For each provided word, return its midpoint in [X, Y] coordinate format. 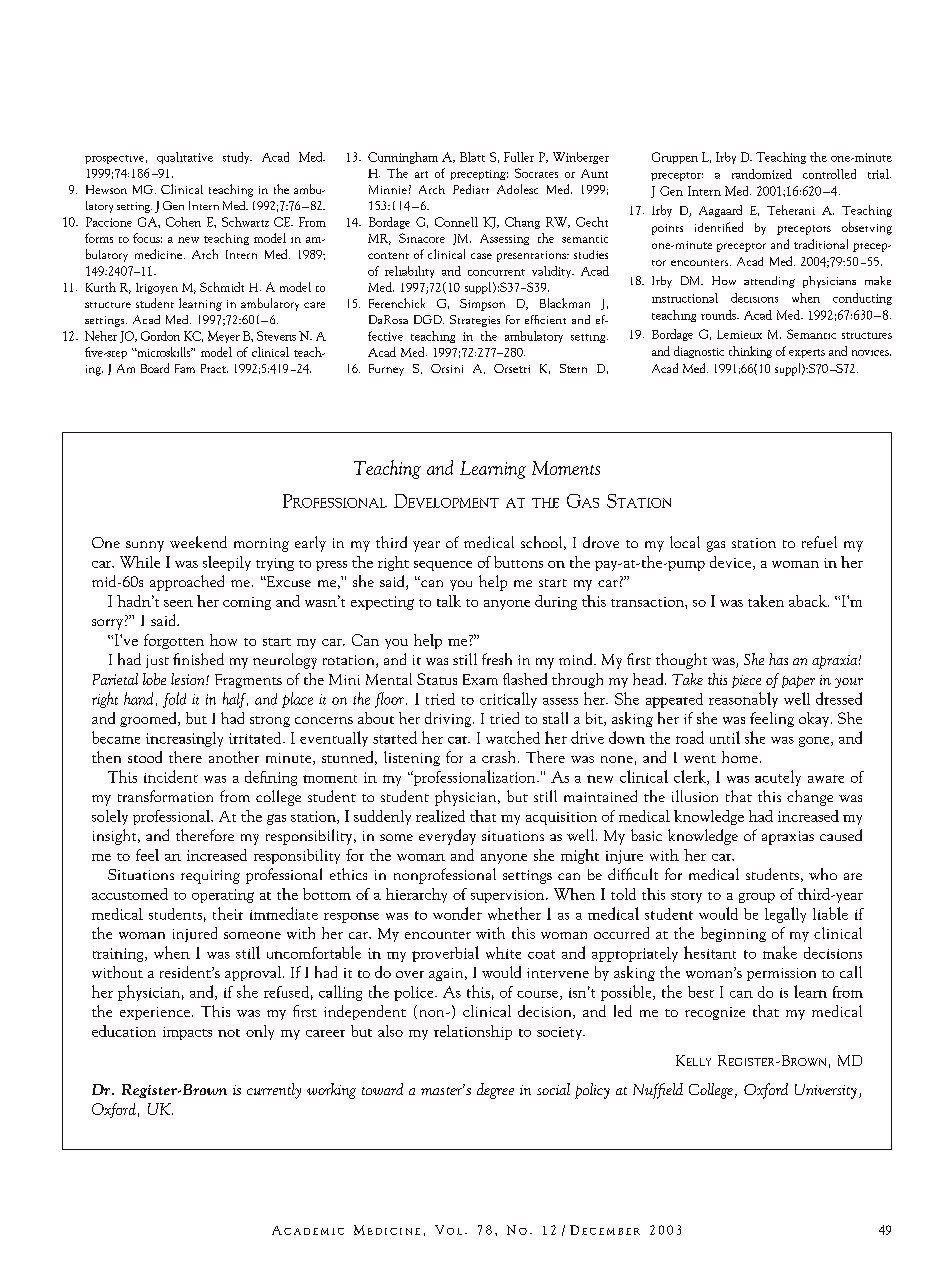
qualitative [185, 158]
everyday [447, 837]
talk [449, 601]
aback [809, 601]
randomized [762, 174]
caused [841, 835]
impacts [187, 1033]
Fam [185, 368]
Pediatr [471, 189]
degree [495, 1091]
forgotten [174, 641]
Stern [573, 368]
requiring [210, 877]
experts [807, 353]
